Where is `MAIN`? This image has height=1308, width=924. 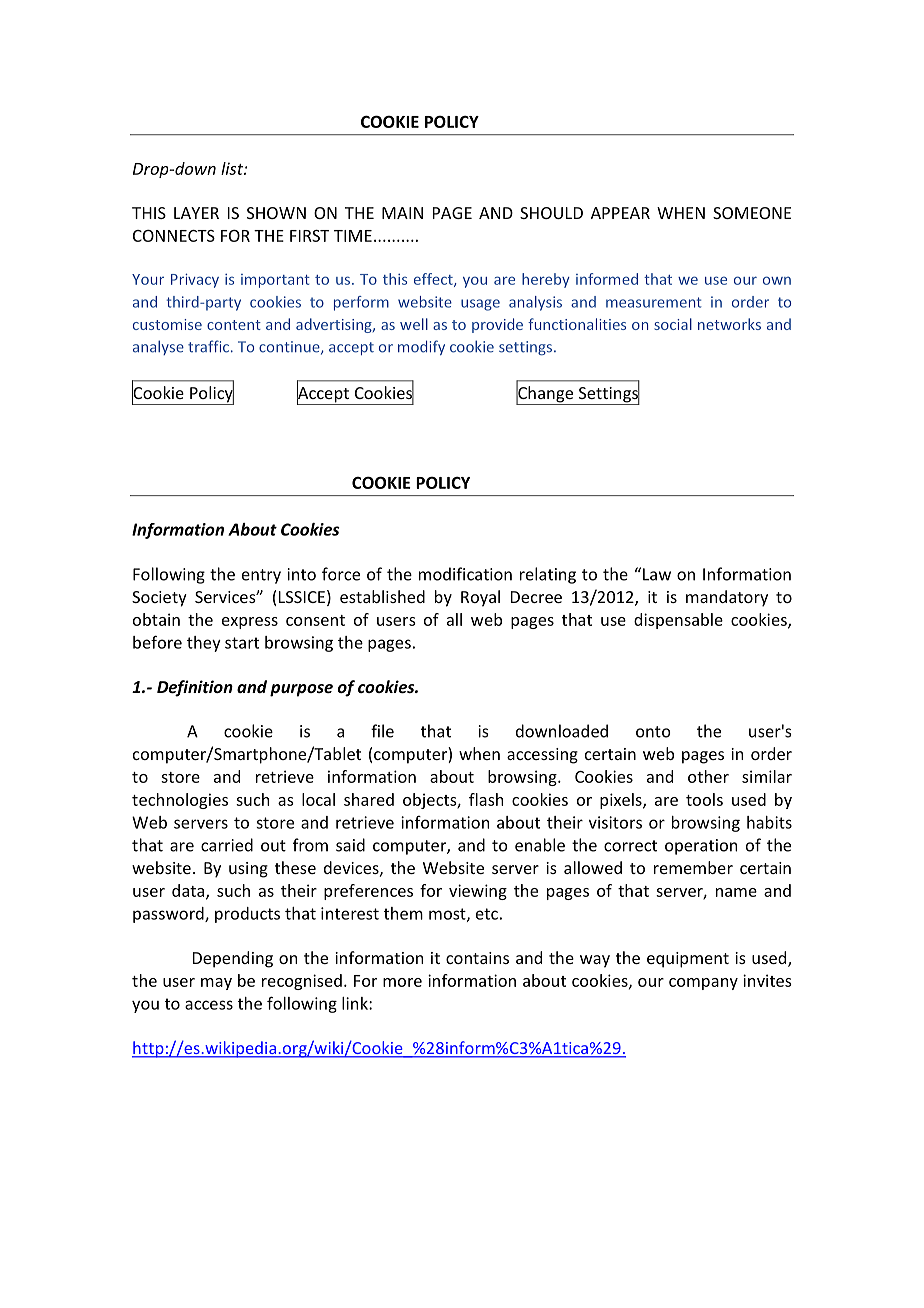 MAIN is located at coordinates (402, 213).
